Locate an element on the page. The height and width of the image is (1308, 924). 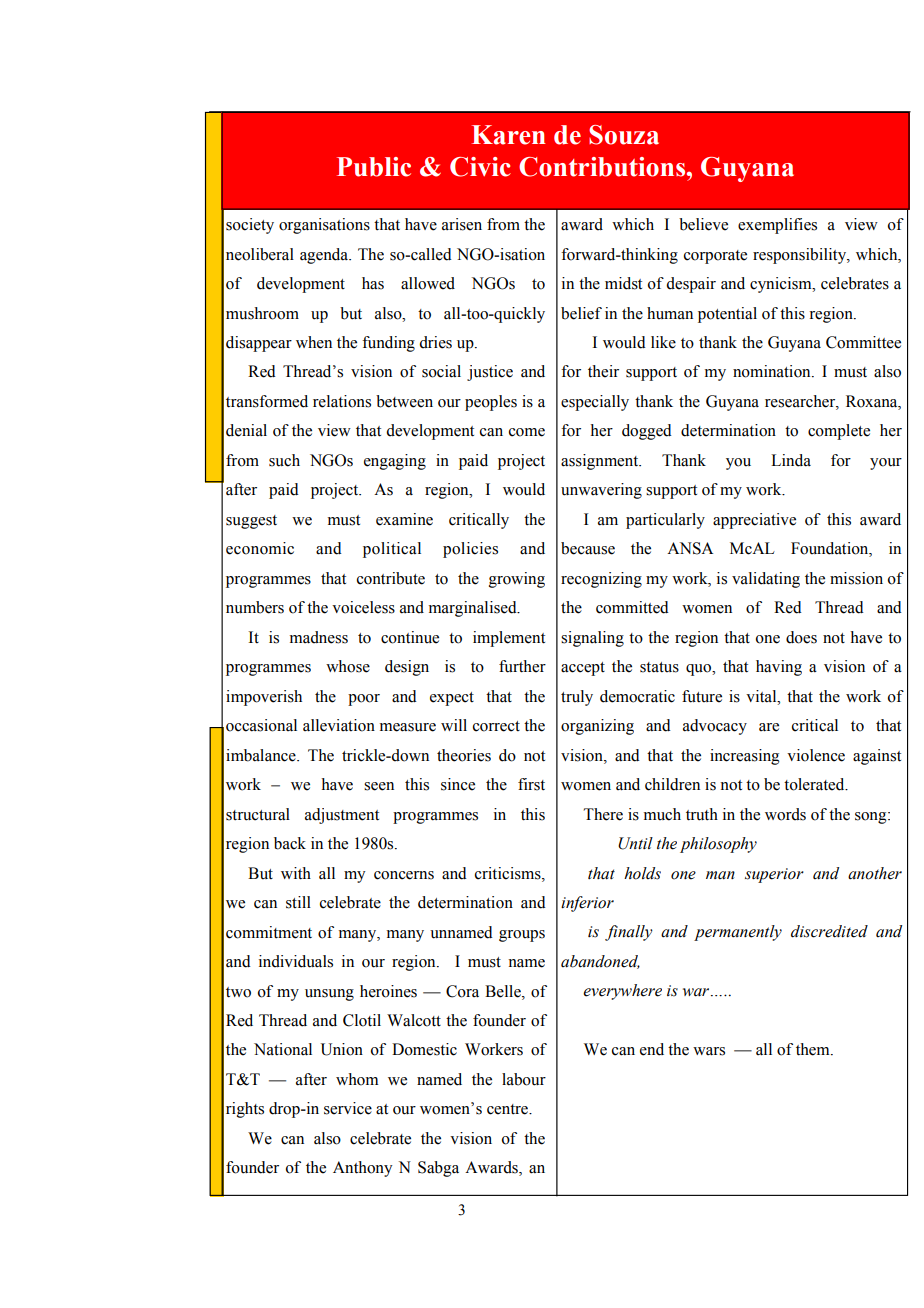
especially is located at coordinates (595, 403).
